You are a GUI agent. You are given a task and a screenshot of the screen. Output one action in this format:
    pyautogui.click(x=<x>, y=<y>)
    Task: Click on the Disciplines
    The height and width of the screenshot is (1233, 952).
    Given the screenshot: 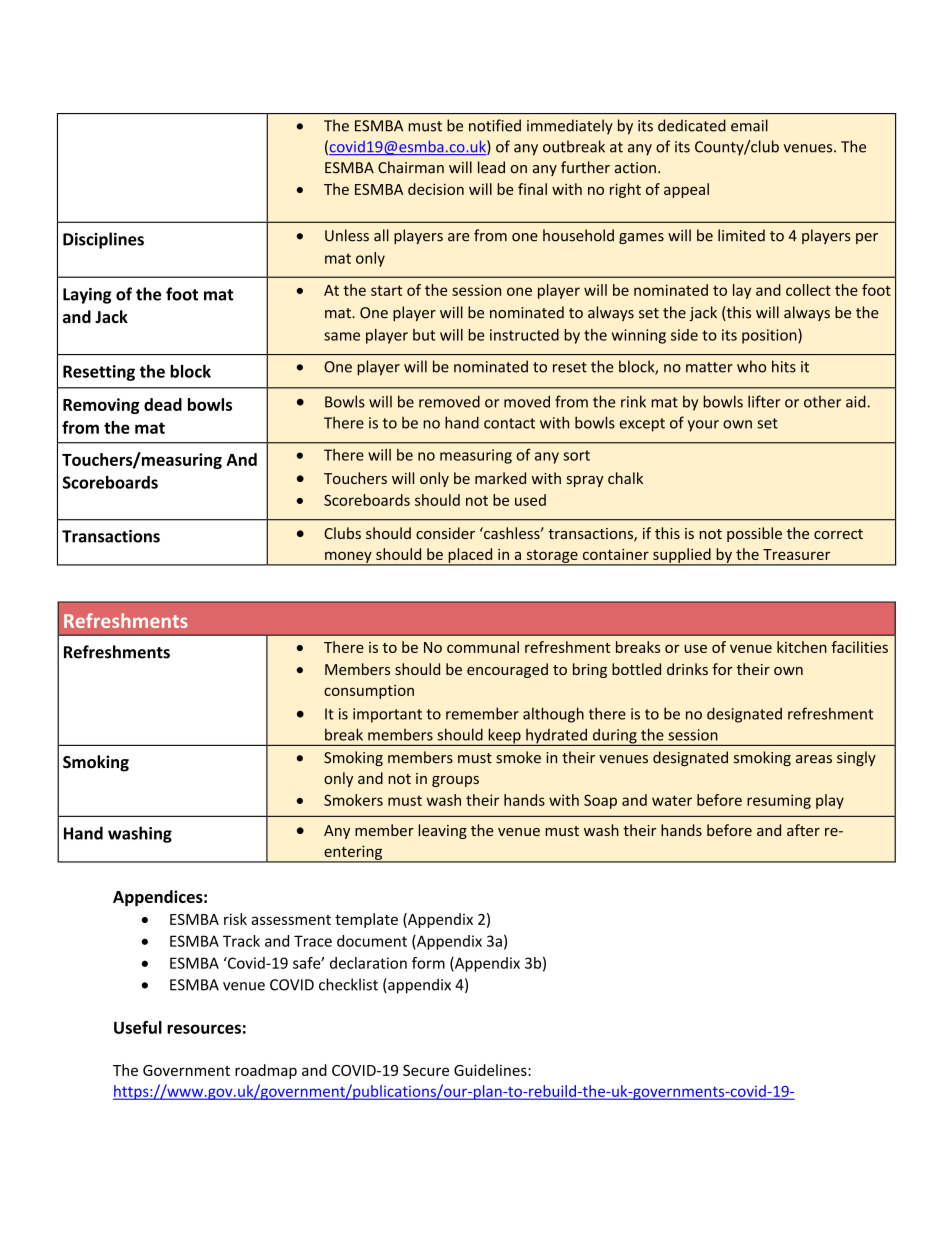 What is the action you would take?
    pyautogui.click(x=103, y=240)
